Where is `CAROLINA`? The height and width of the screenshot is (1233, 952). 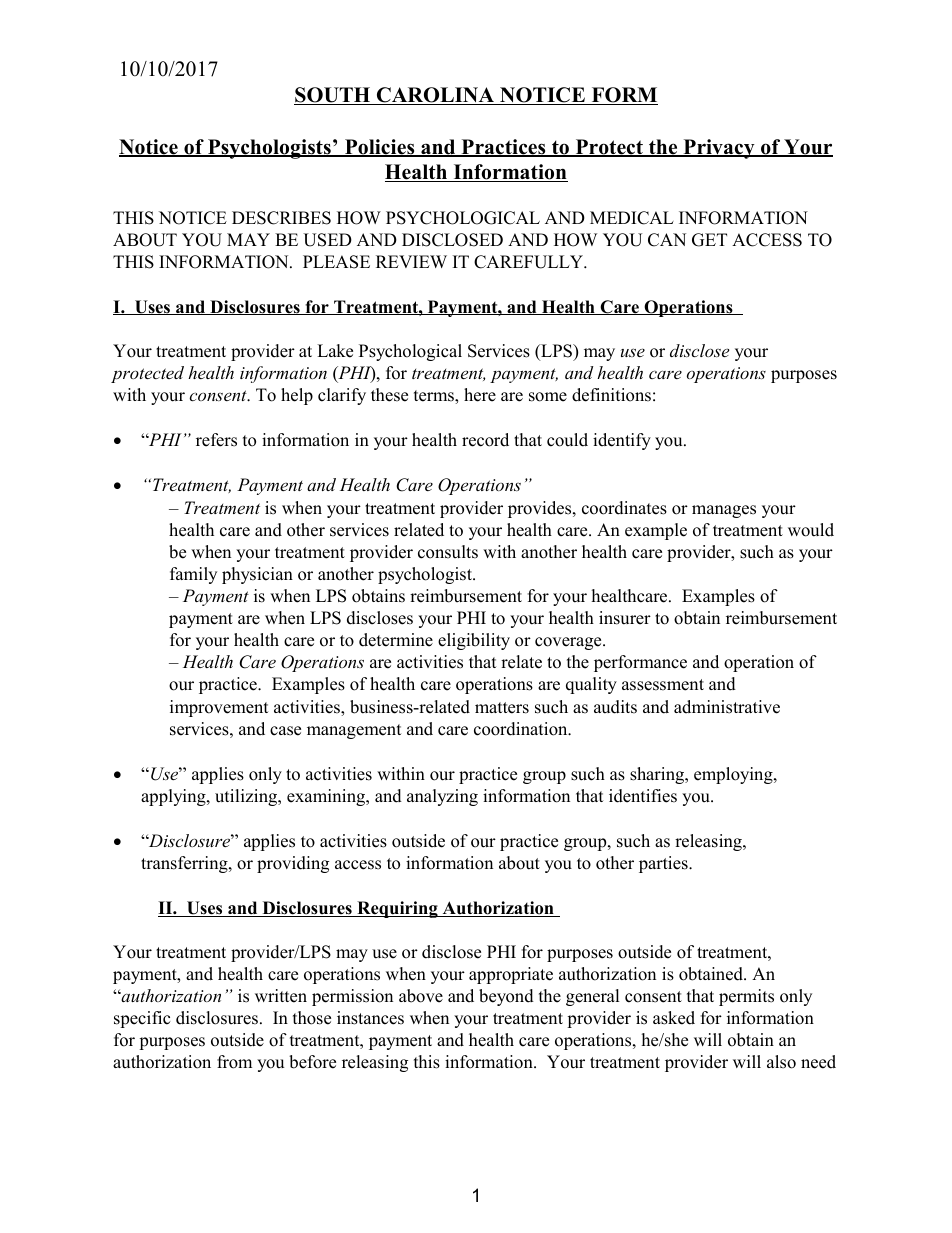 CAROLINA is located at coordinates (435, 96).
